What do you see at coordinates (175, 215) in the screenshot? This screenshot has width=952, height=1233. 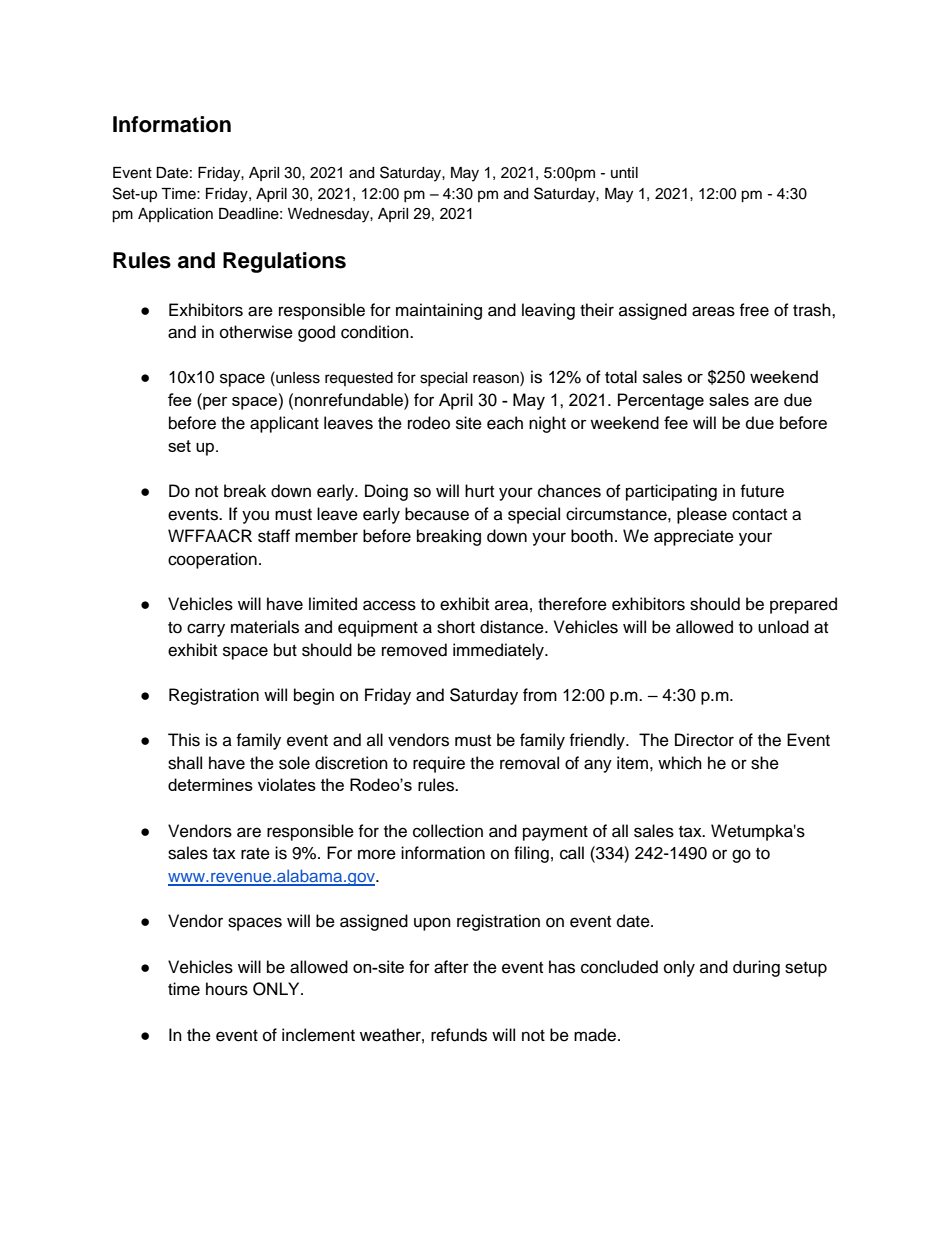 I see `Application` at bounding box center [175, 215].
